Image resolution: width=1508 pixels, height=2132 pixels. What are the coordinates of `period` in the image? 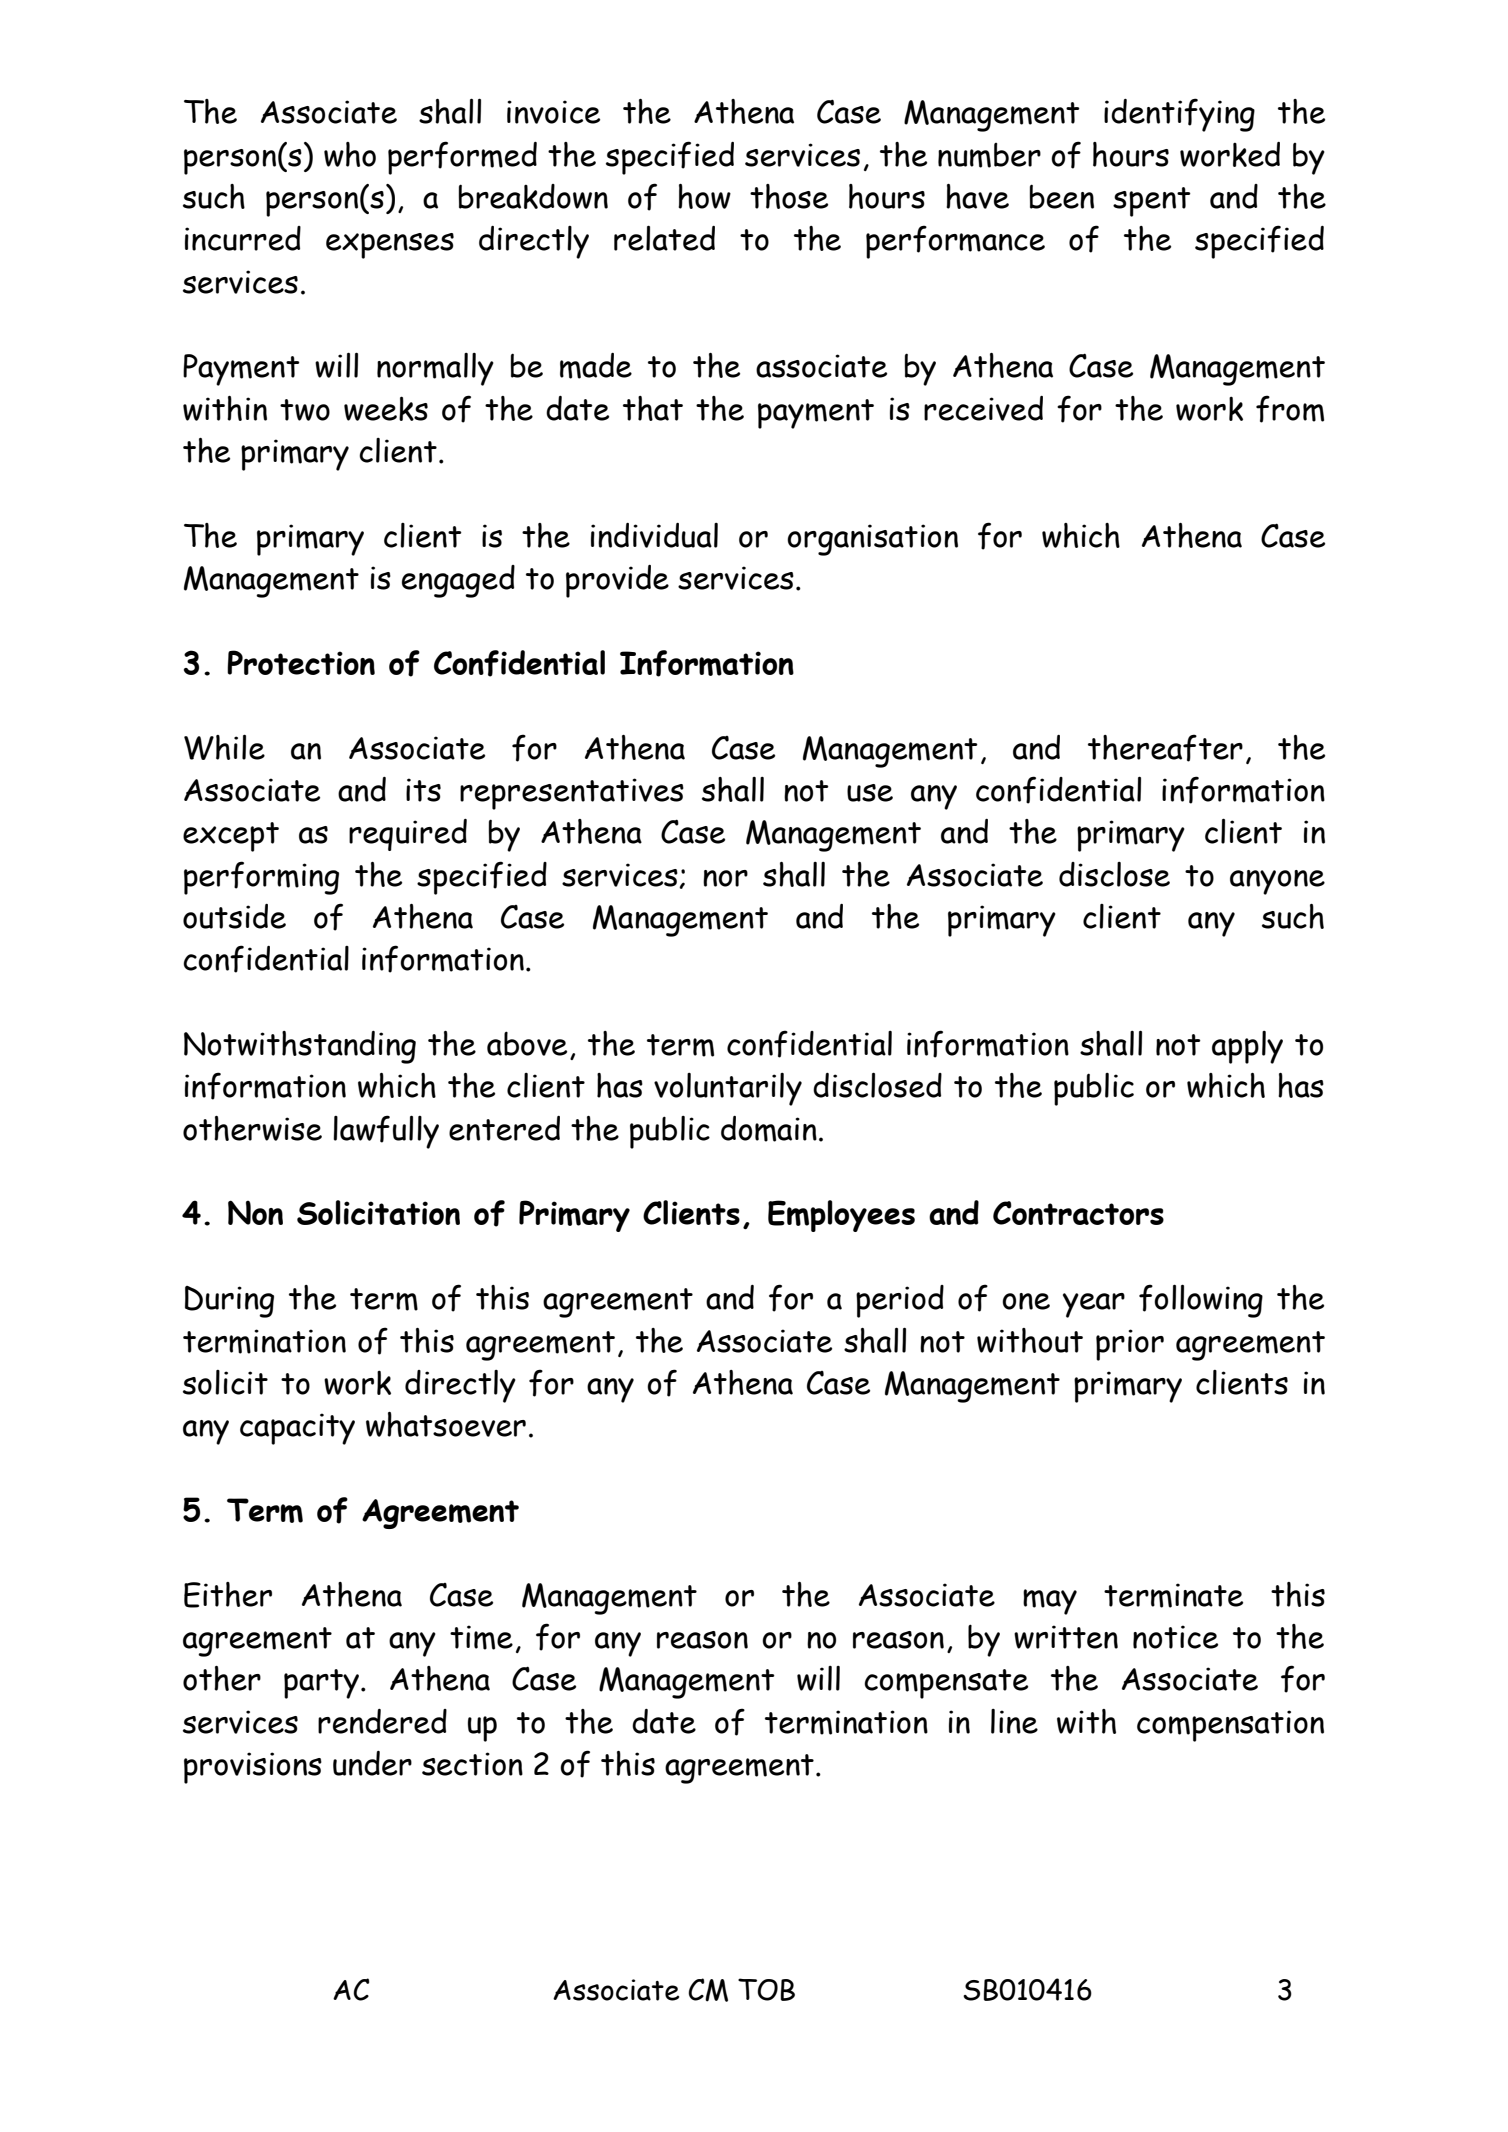 It's located at (900, 1301).
